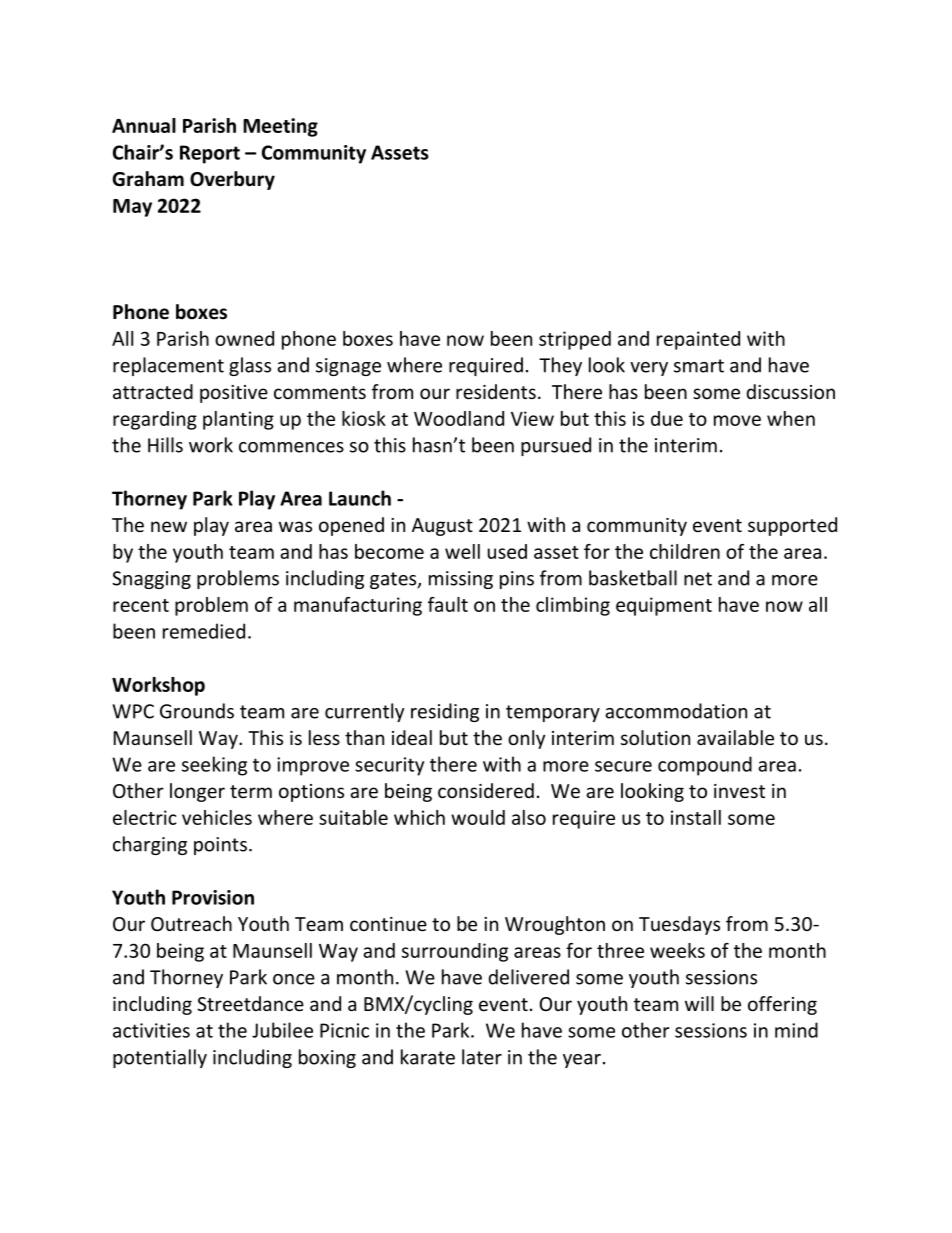 This screenshot has height=1233, width=952. What do you see at coordinates (698, 340) in the screenshot?
I see `repainted` at bounding box center [698, 340].
